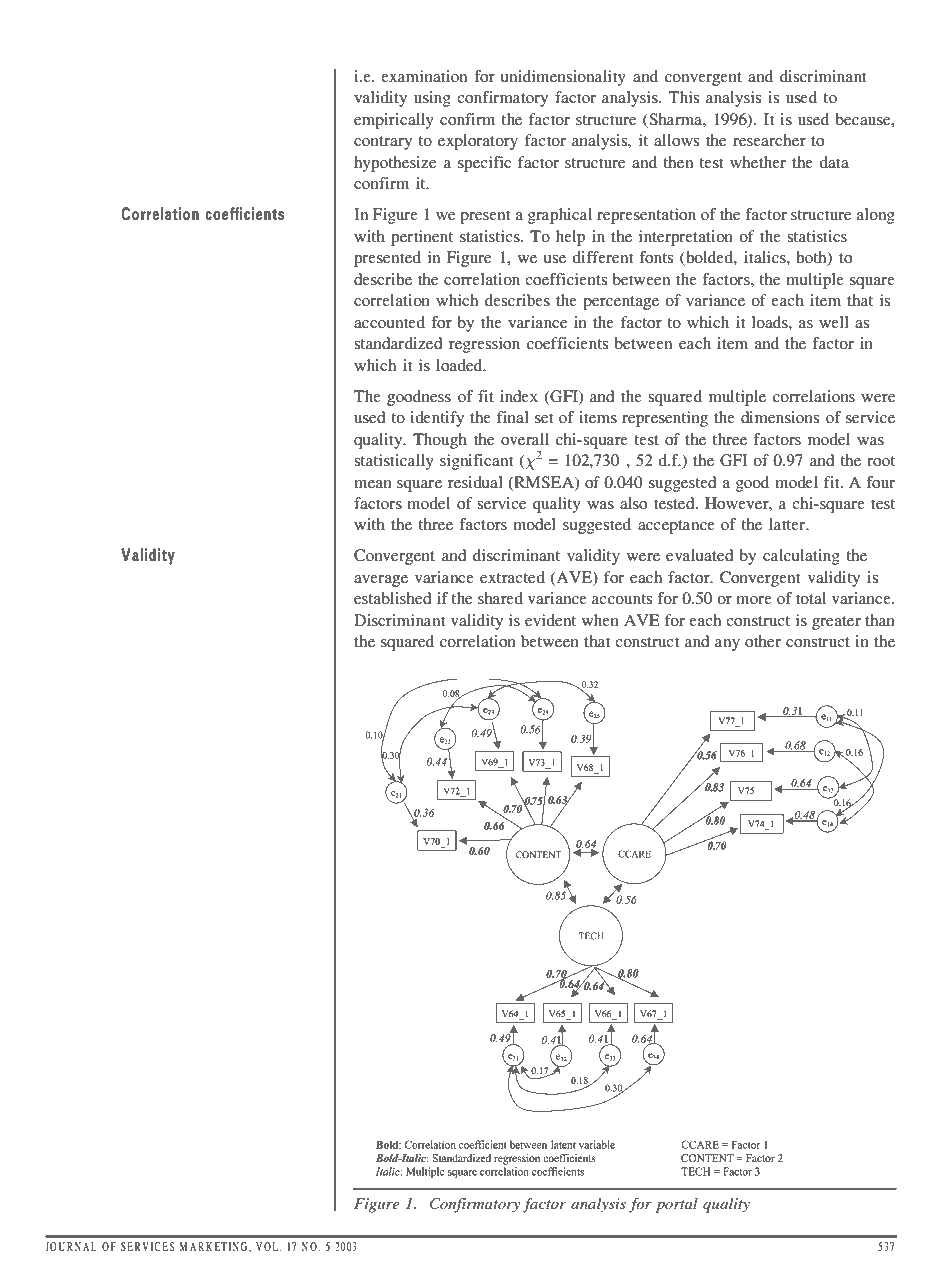 This screenshot has height=1288, width=947. Describe the element at coordinates (440, 441) in the screenshot. I see `Though` at that location.
